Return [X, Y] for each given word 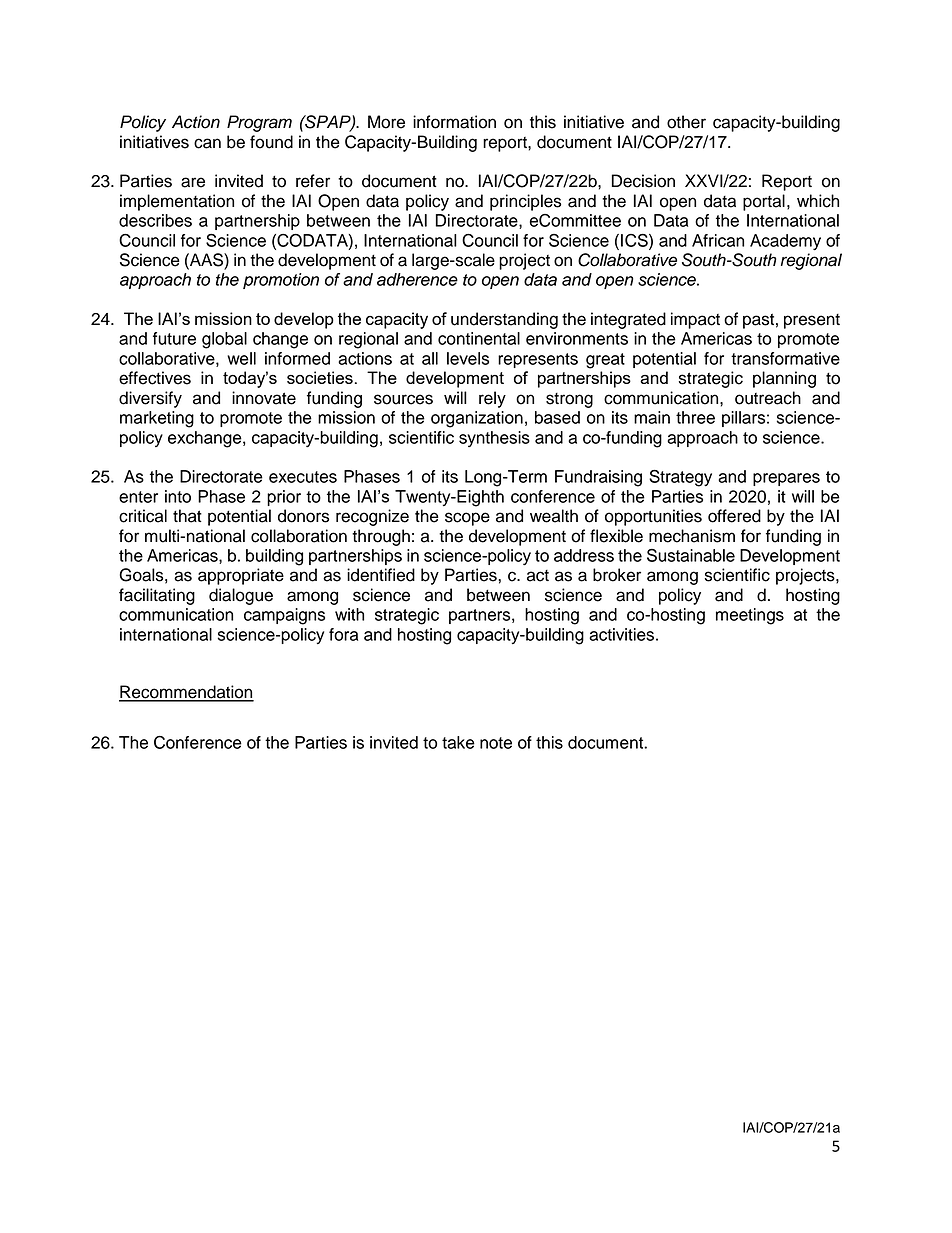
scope [467, 519]
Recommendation [186, 693]
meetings [750, 616]
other [686, 122]
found [271, 142]
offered [734, 516]
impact [695, 320]
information [454, 122]
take [458, 742]
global [224, 340]
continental [479, 338]
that [187, 516]
